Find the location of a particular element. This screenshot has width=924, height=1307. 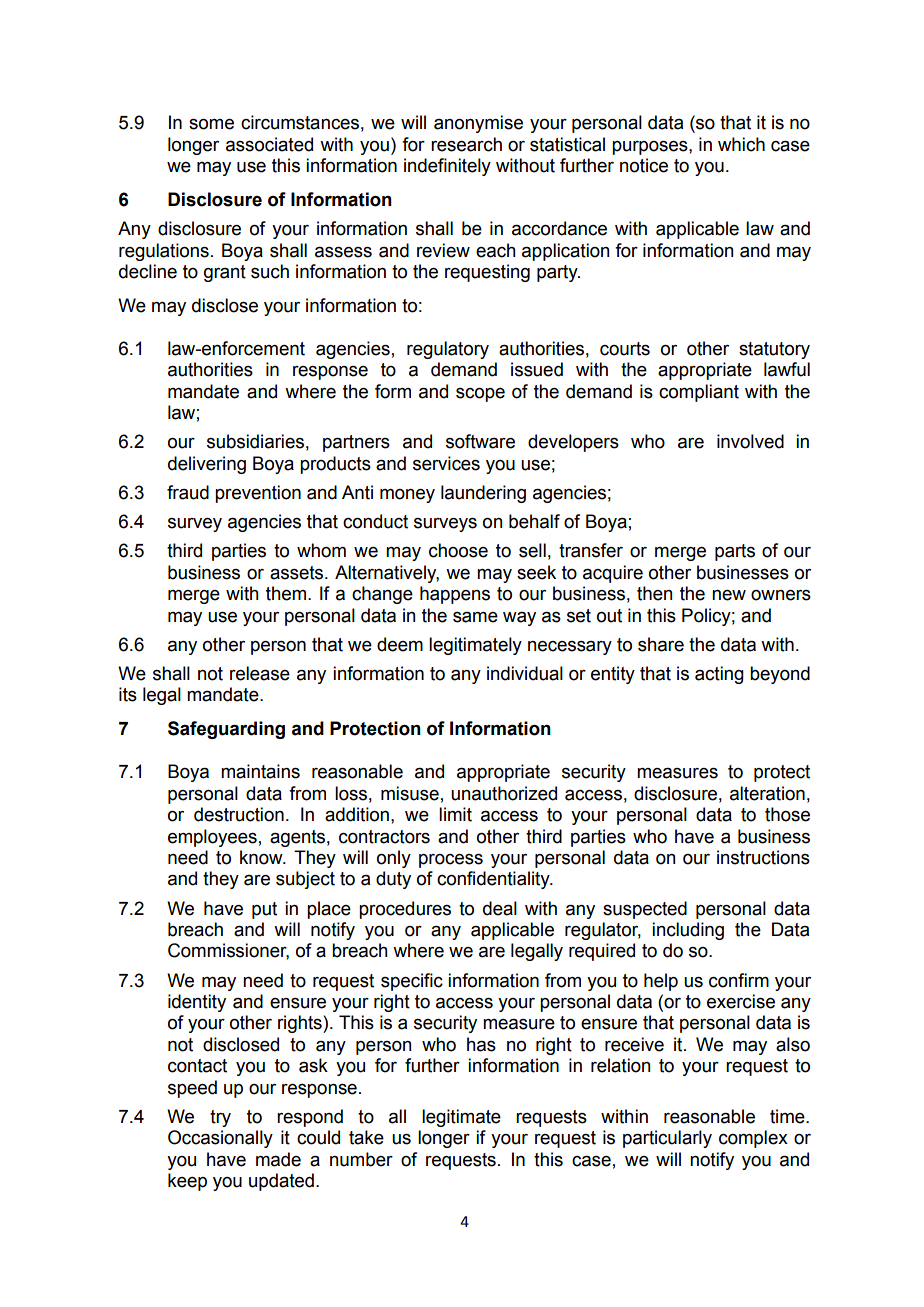

parts is located at coordinates (735, 552).
